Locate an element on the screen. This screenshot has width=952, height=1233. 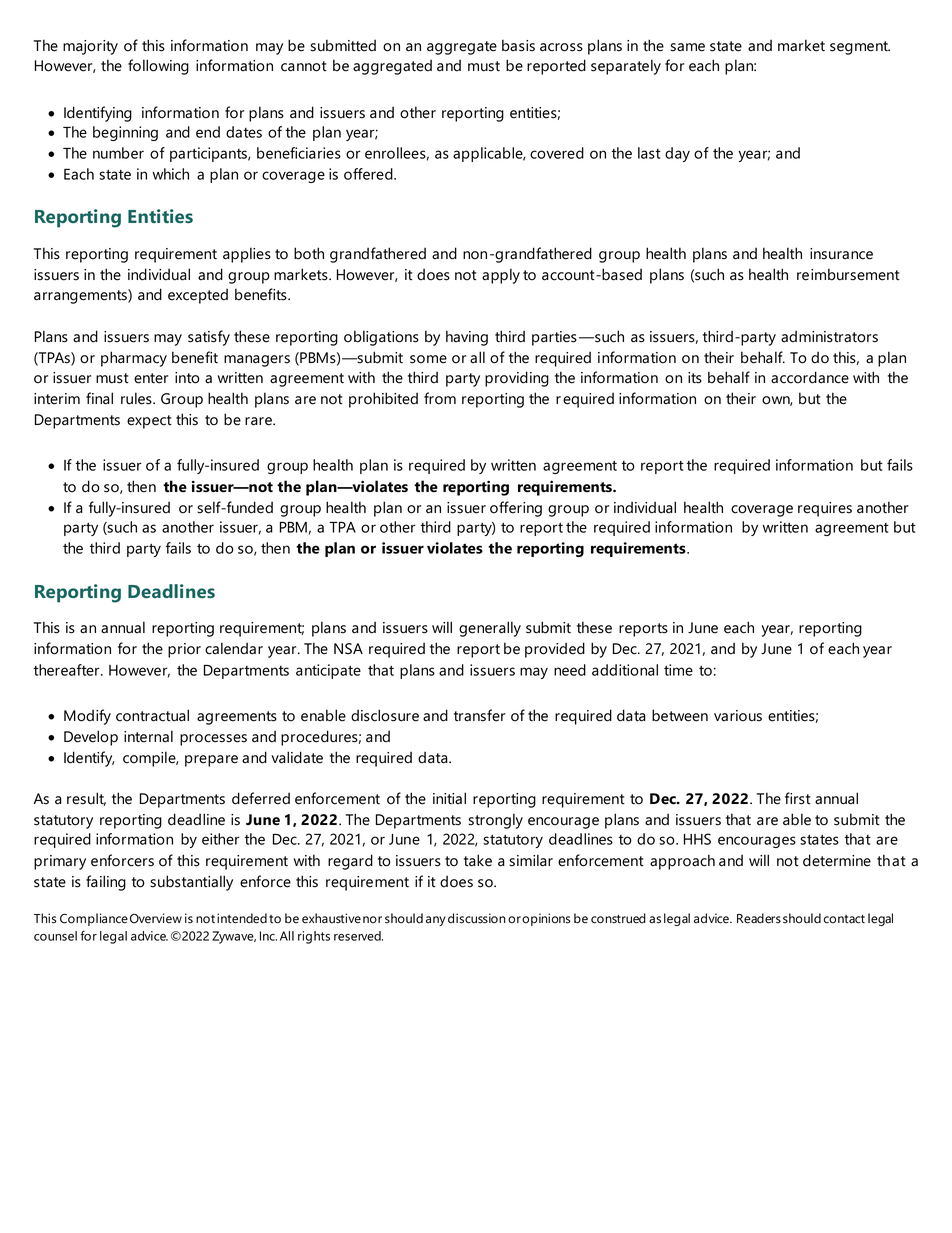
basis is located at coordinates (518, 45).
